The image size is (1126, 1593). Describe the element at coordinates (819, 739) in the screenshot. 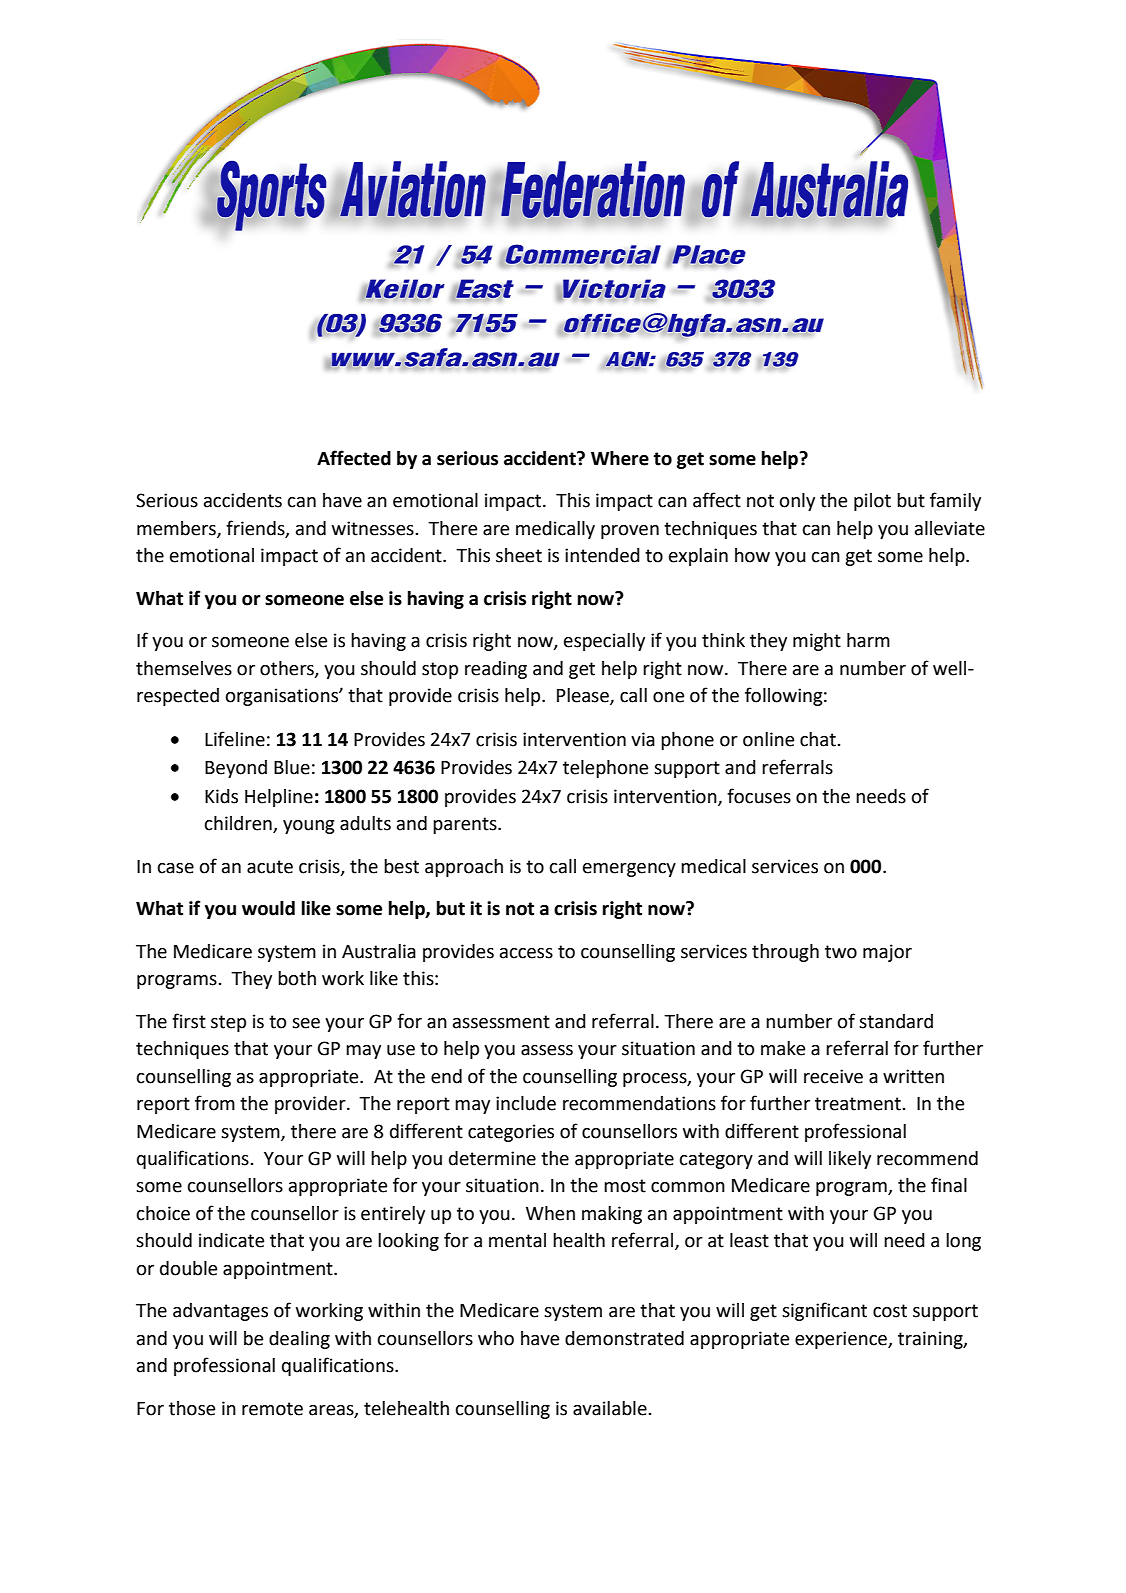

I see `chat` at that location.
